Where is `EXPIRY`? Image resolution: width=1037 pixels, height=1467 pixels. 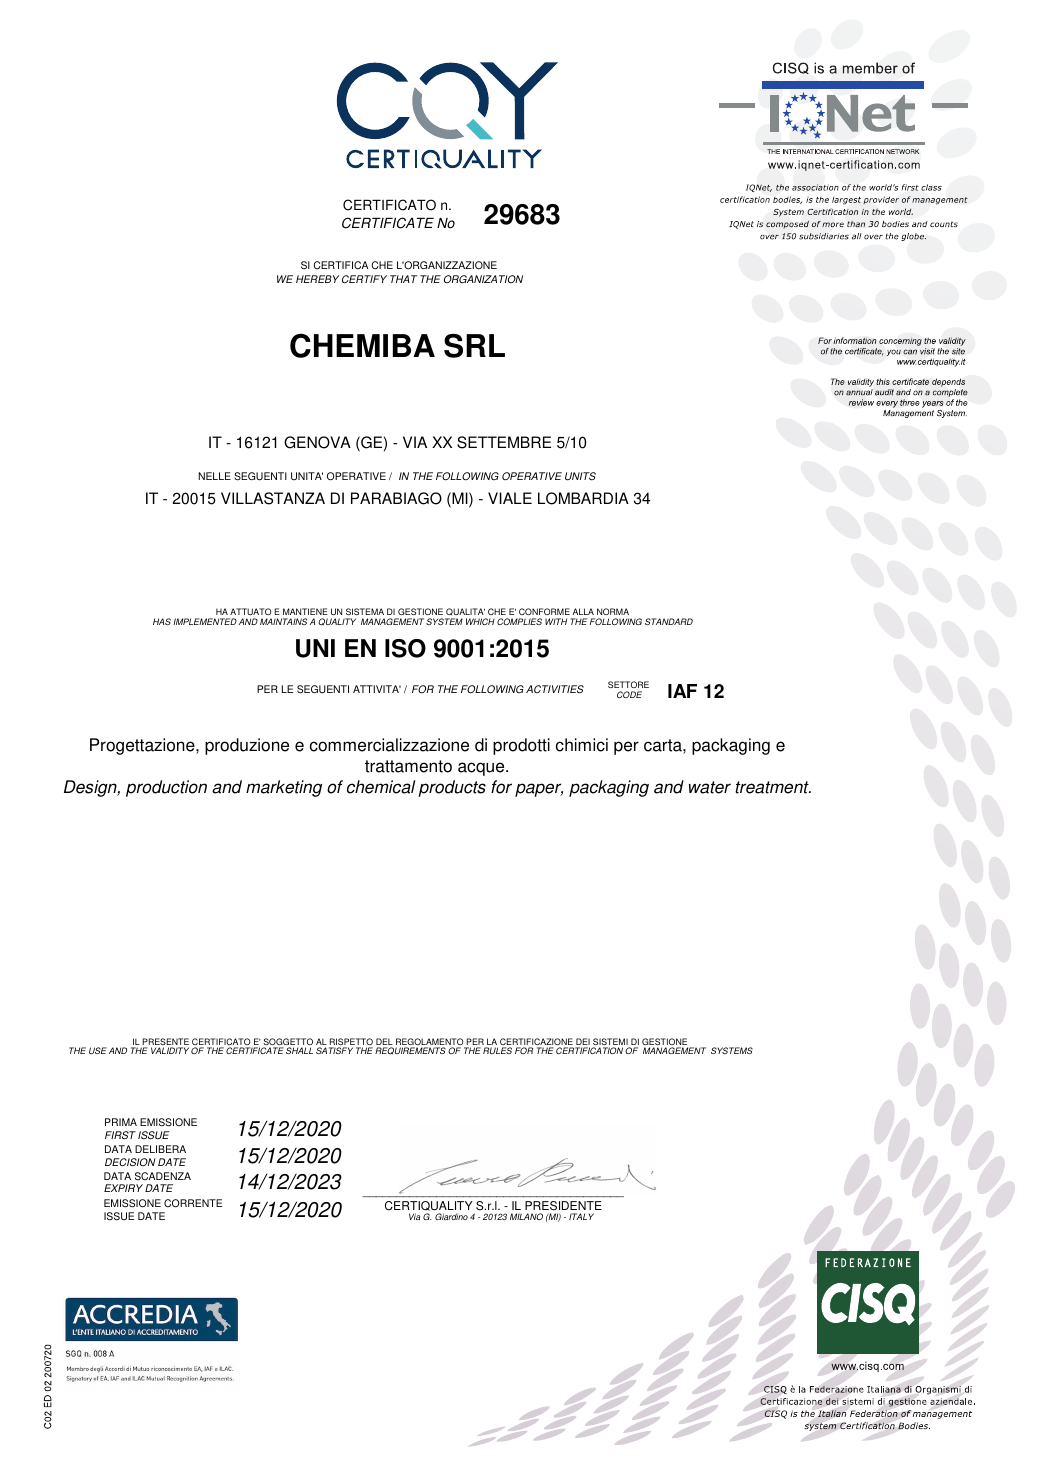 EXPIRY is located at coordinates (123, 1188).
